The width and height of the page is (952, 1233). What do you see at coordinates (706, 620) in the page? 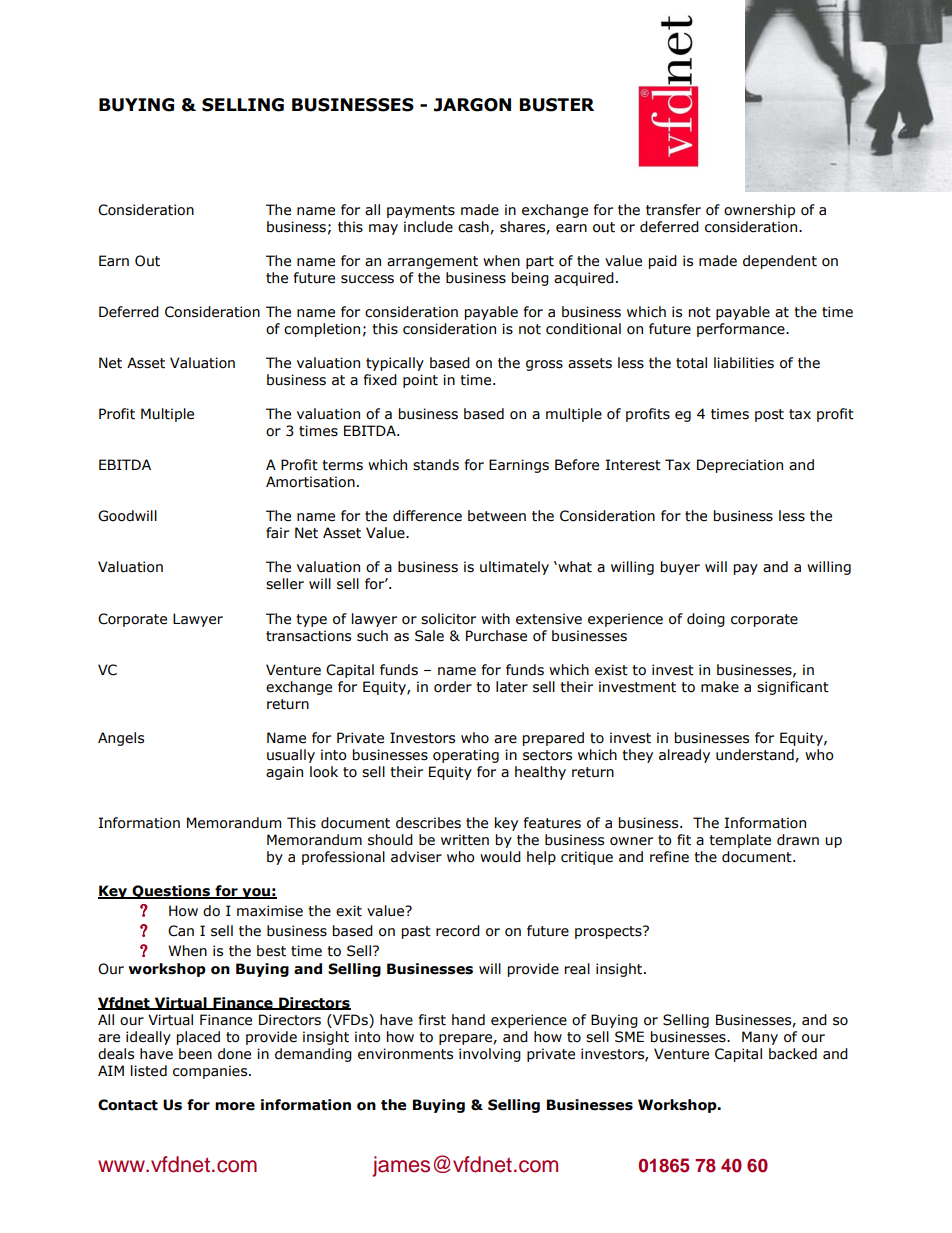
I see `doing` at bounding box center [706, 620].
